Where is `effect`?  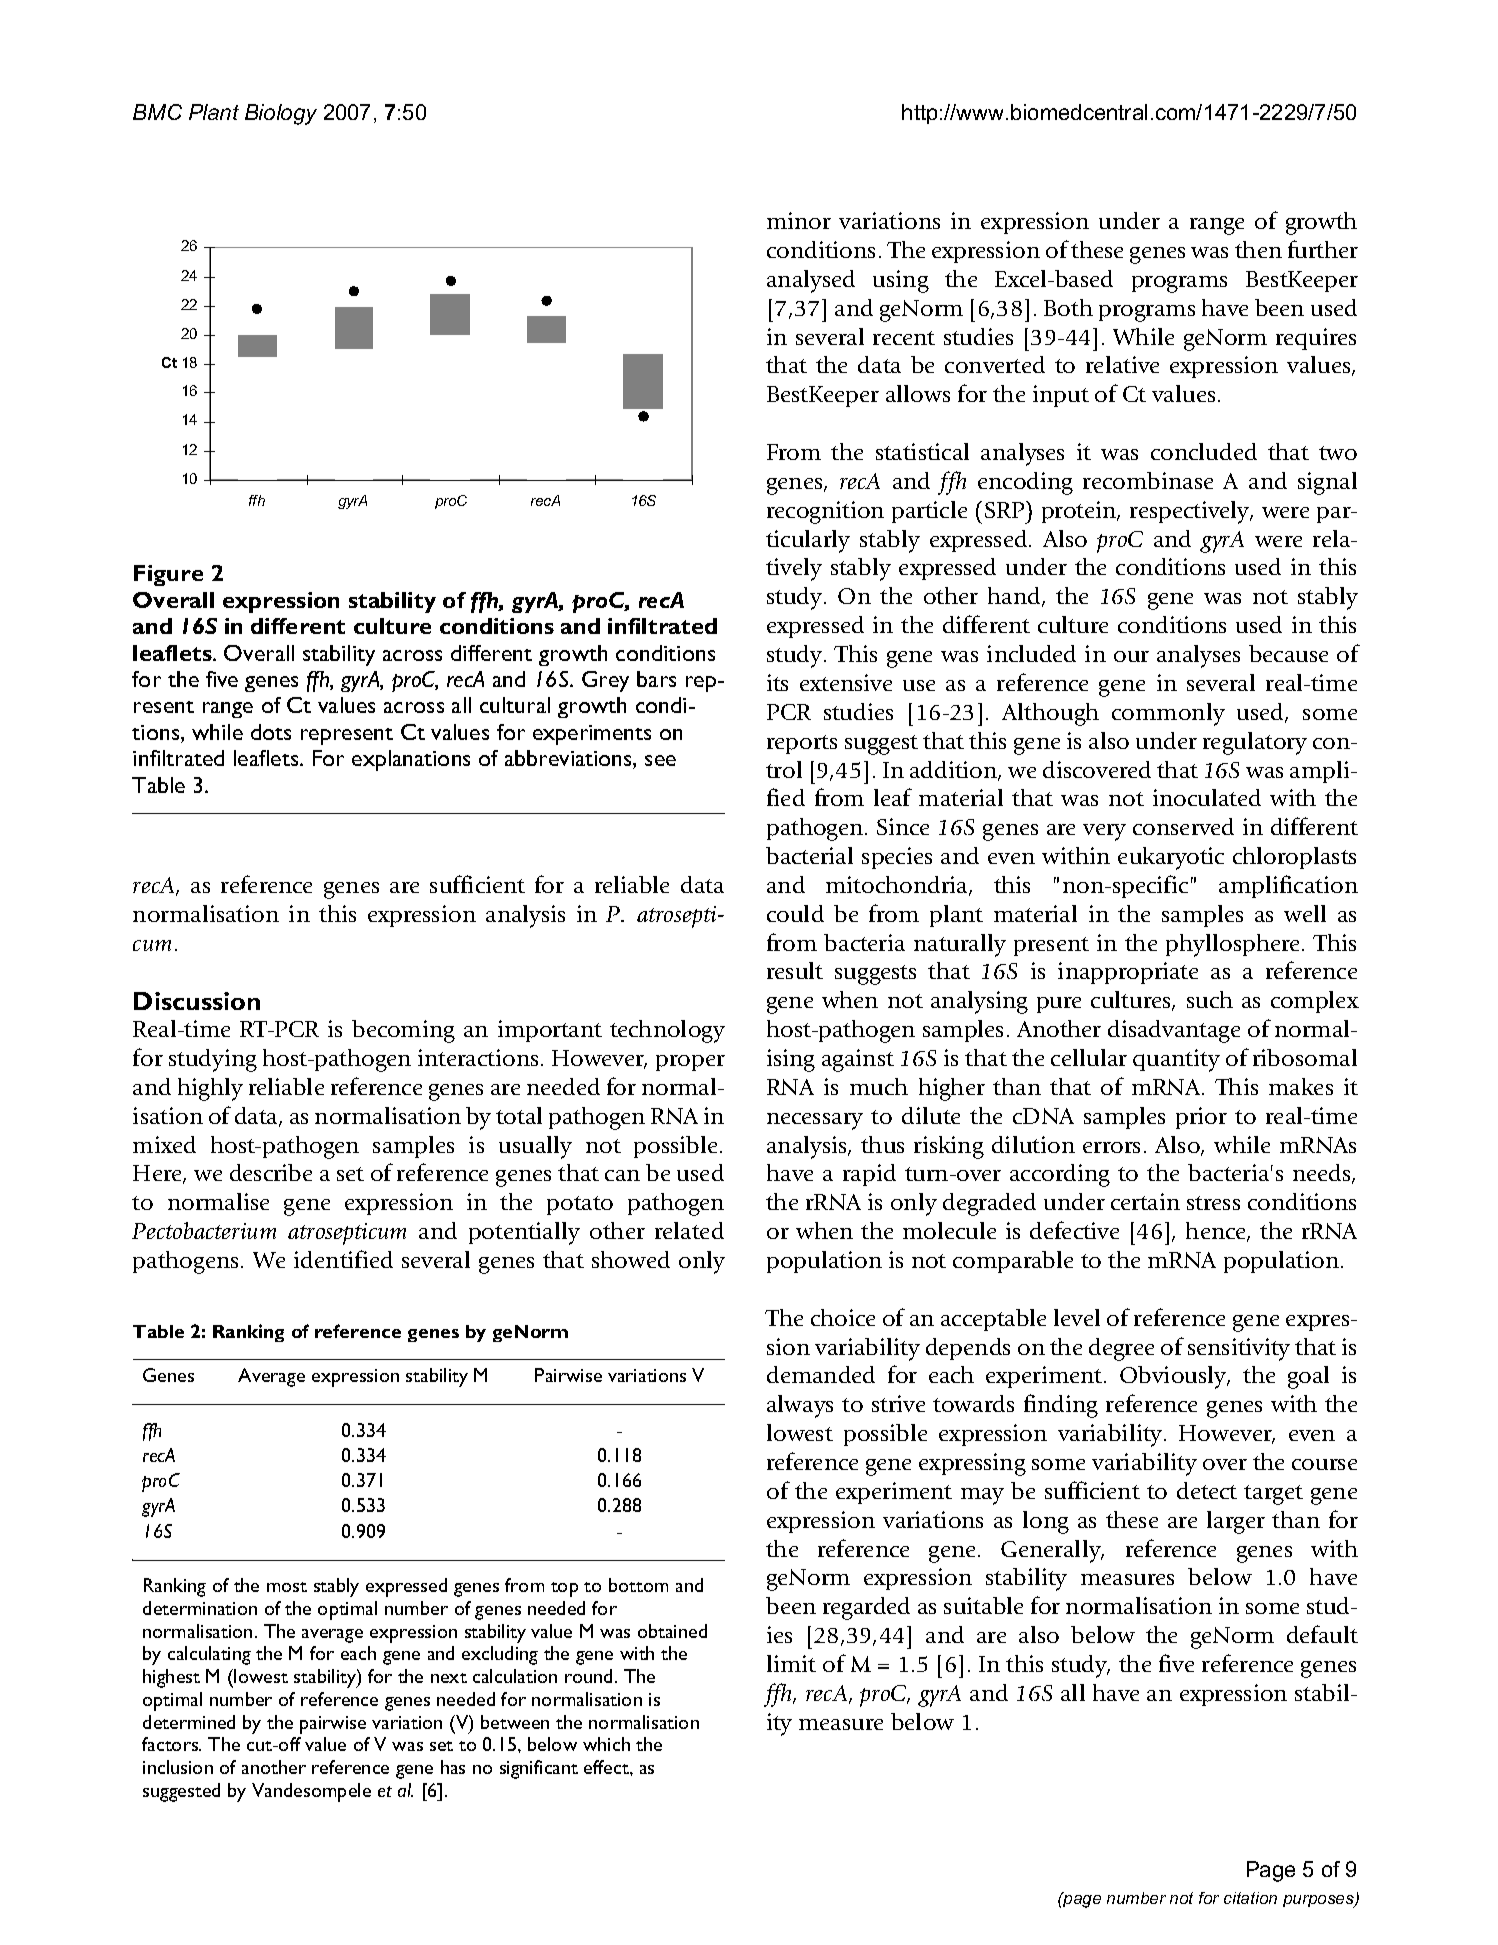
effect is located at coordinates (607, 1767).
